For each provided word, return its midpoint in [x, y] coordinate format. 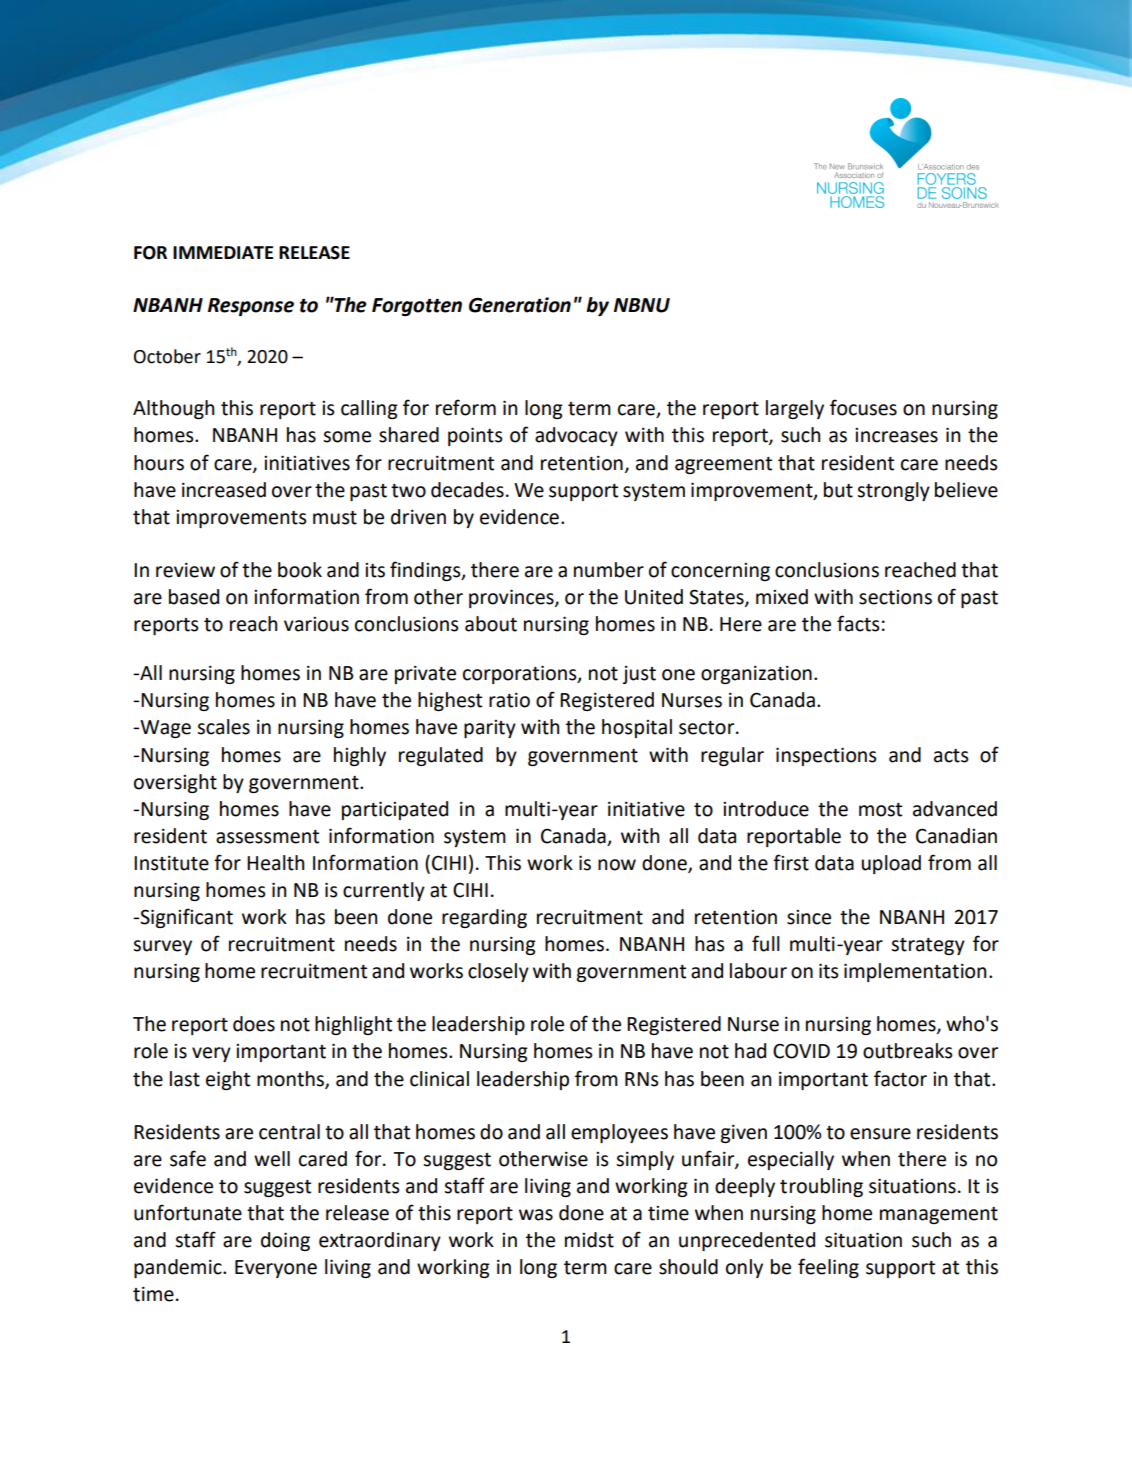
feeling [828, 1268]
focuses [863, 407]
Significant [185, 918]
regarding [484, 918]
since [809, 917]
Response [251, 307]
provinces [512, 598]
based [194, 597]
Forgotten [417, 307]
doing [285, 1241]
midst [589, 1240]
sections [895, 597]
